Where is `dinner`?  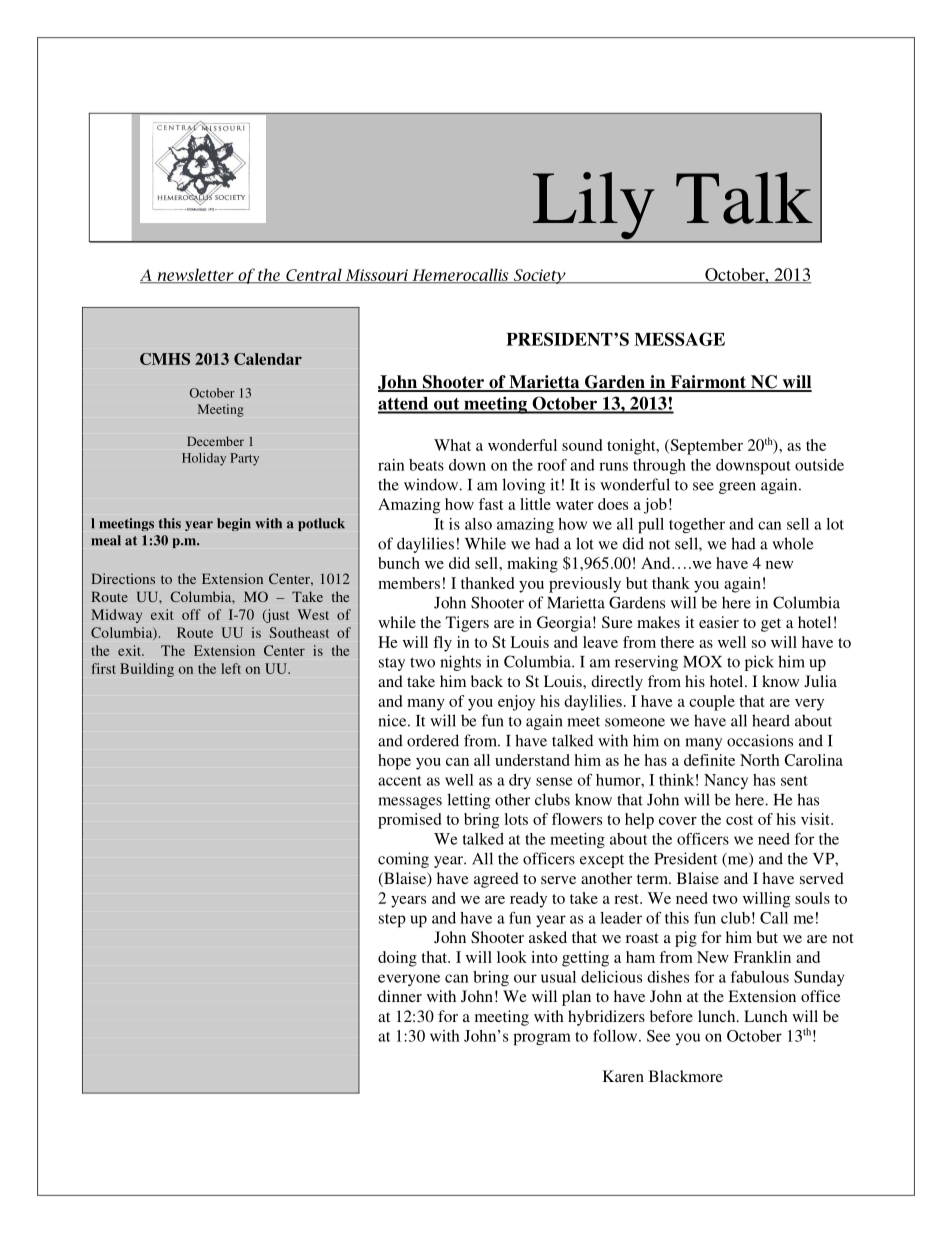 dinner is located at coordinates (400, 996).
